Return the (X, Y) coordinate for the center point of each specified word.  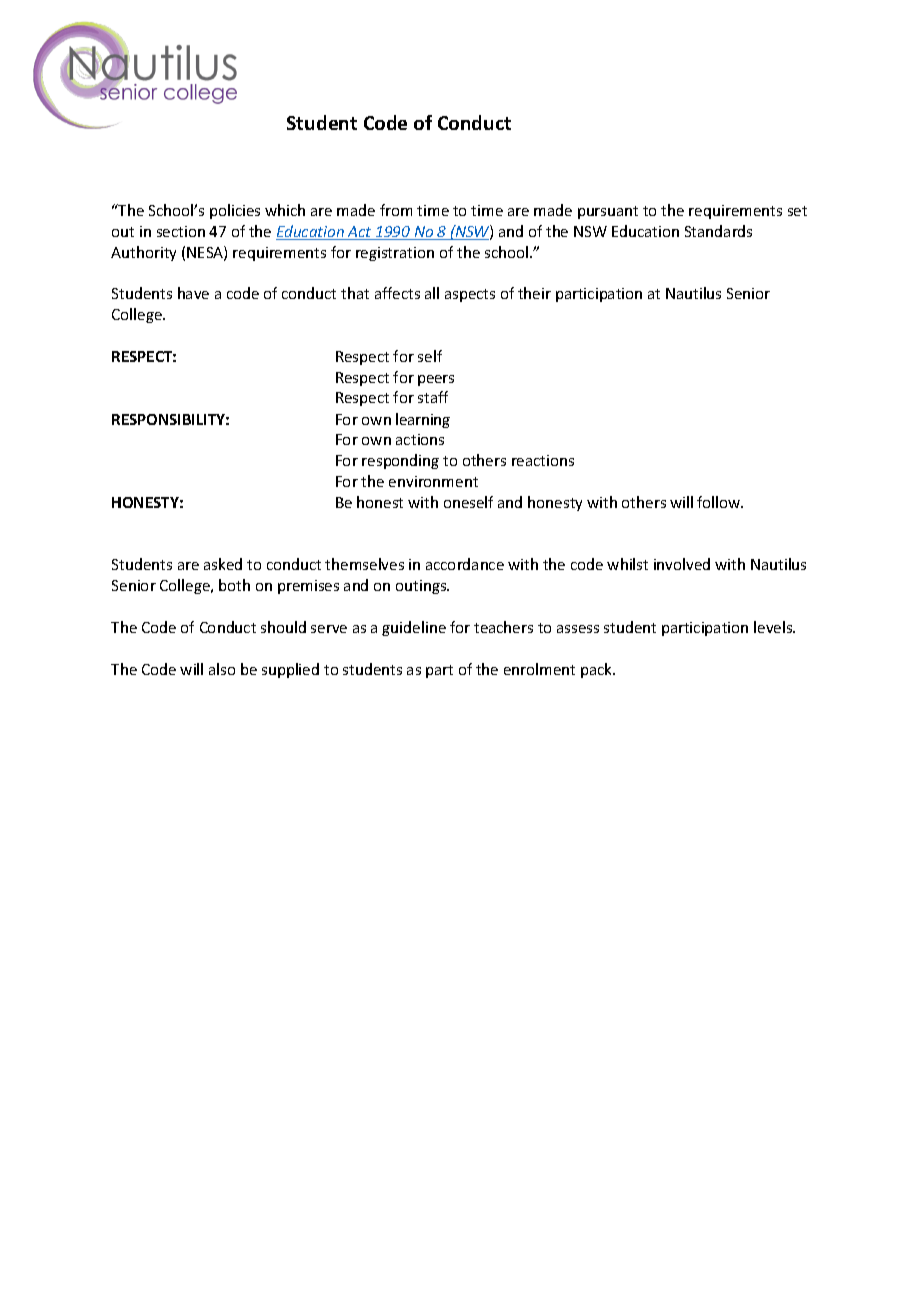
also (222, 669)
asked (223, 564)
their (534, 293)
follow (720, 502)
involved (682, 564)
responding (400, 461)
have (193, 293)
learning (423, 420)
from (396, 210)
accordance (465, 564)
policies (235, 211)
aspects (470, 295)
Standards (718, 231)
